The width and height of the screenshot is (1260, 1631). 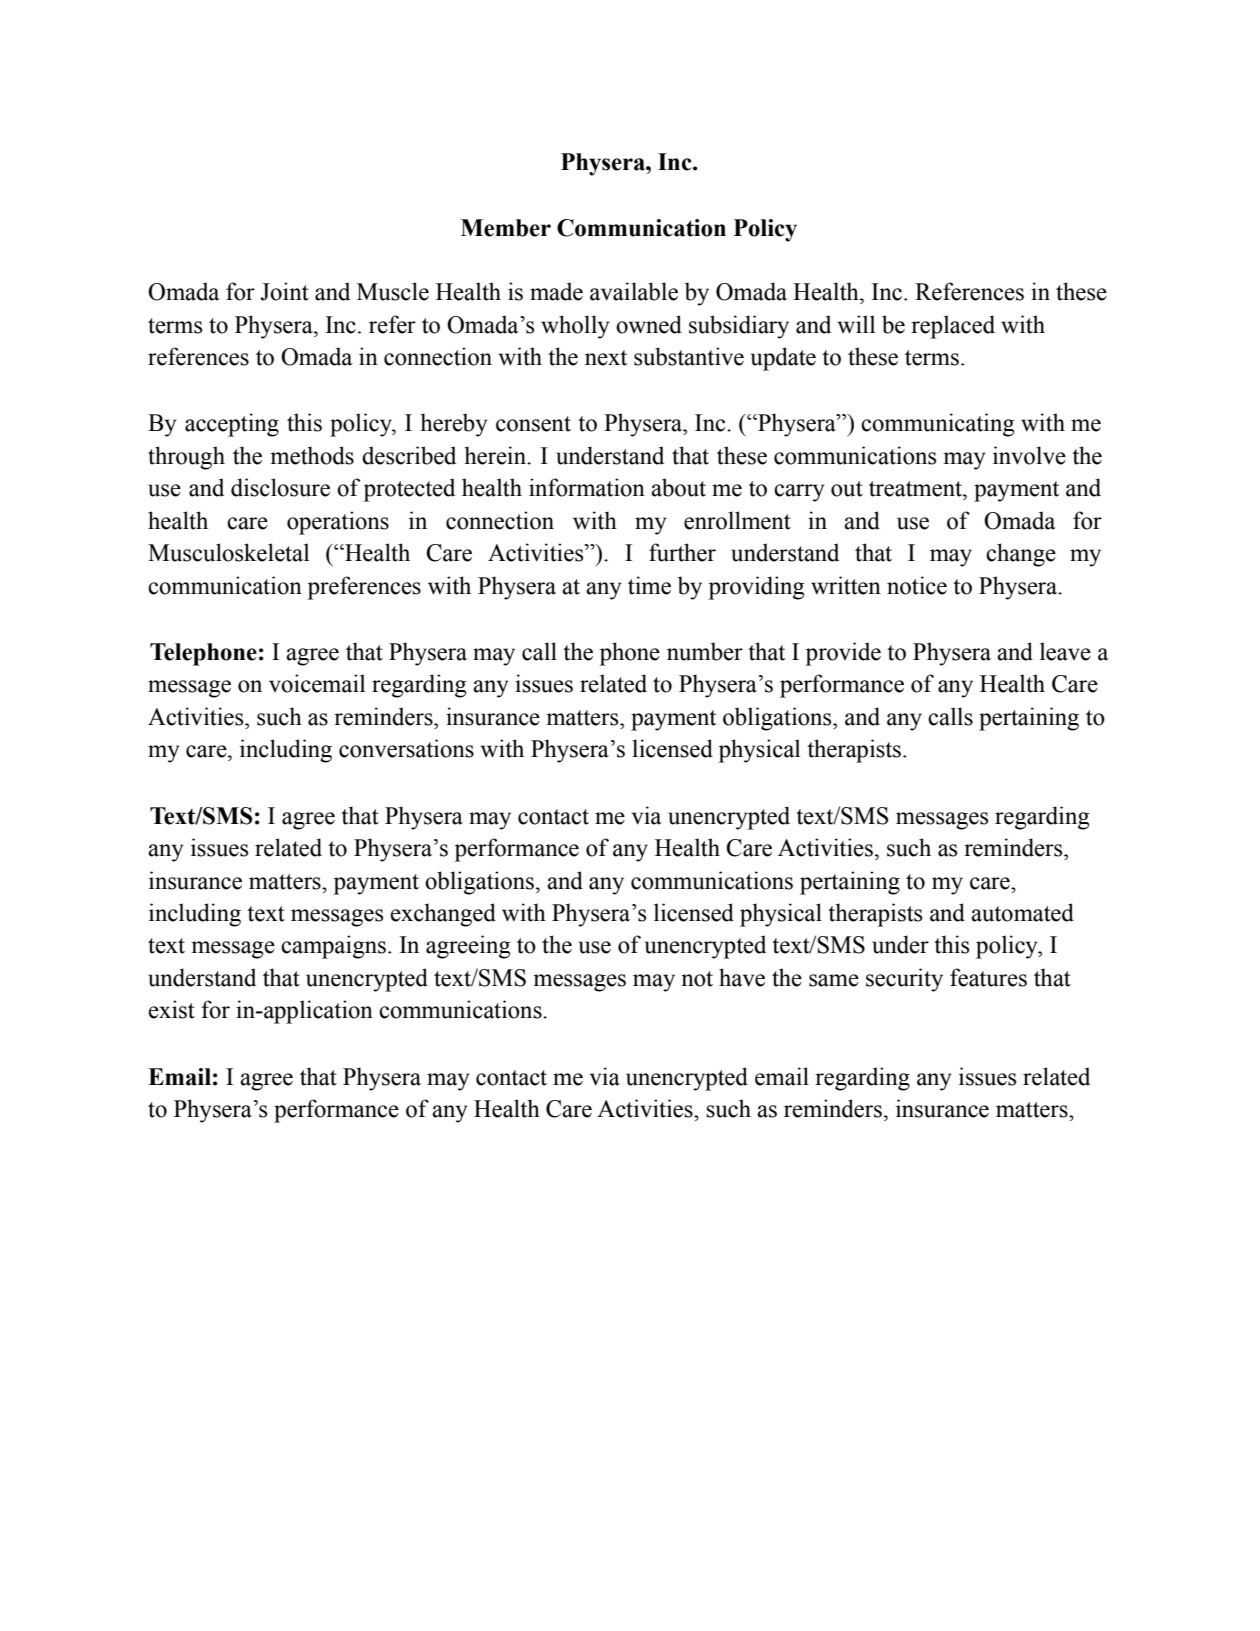 What do you see at coordinates (917, 585) in the screenshot?
I see `notice` at bounding box center [917, 585].
